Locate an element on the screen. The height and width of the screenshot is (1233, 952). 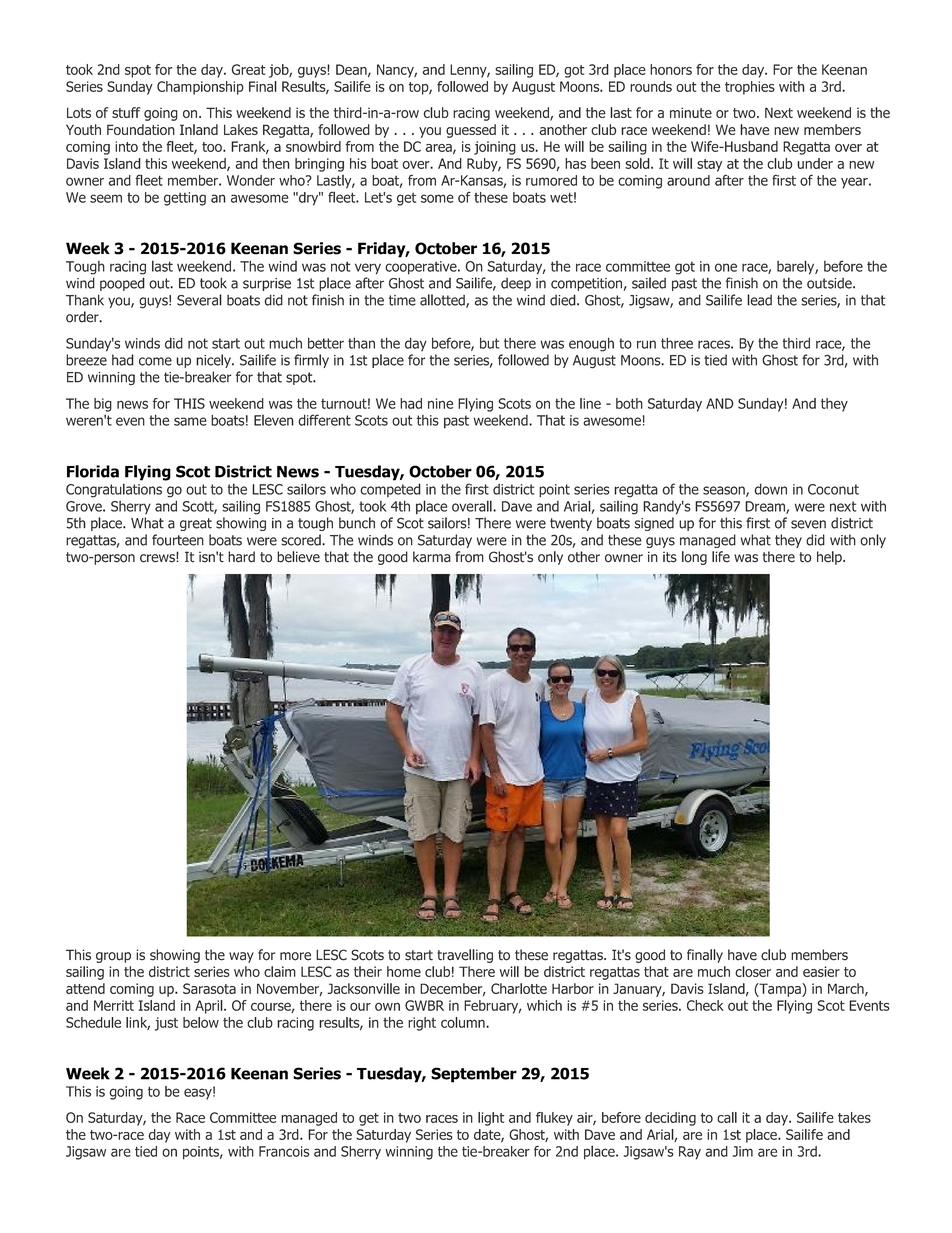
guessed is located at coordinates (471, 131).
